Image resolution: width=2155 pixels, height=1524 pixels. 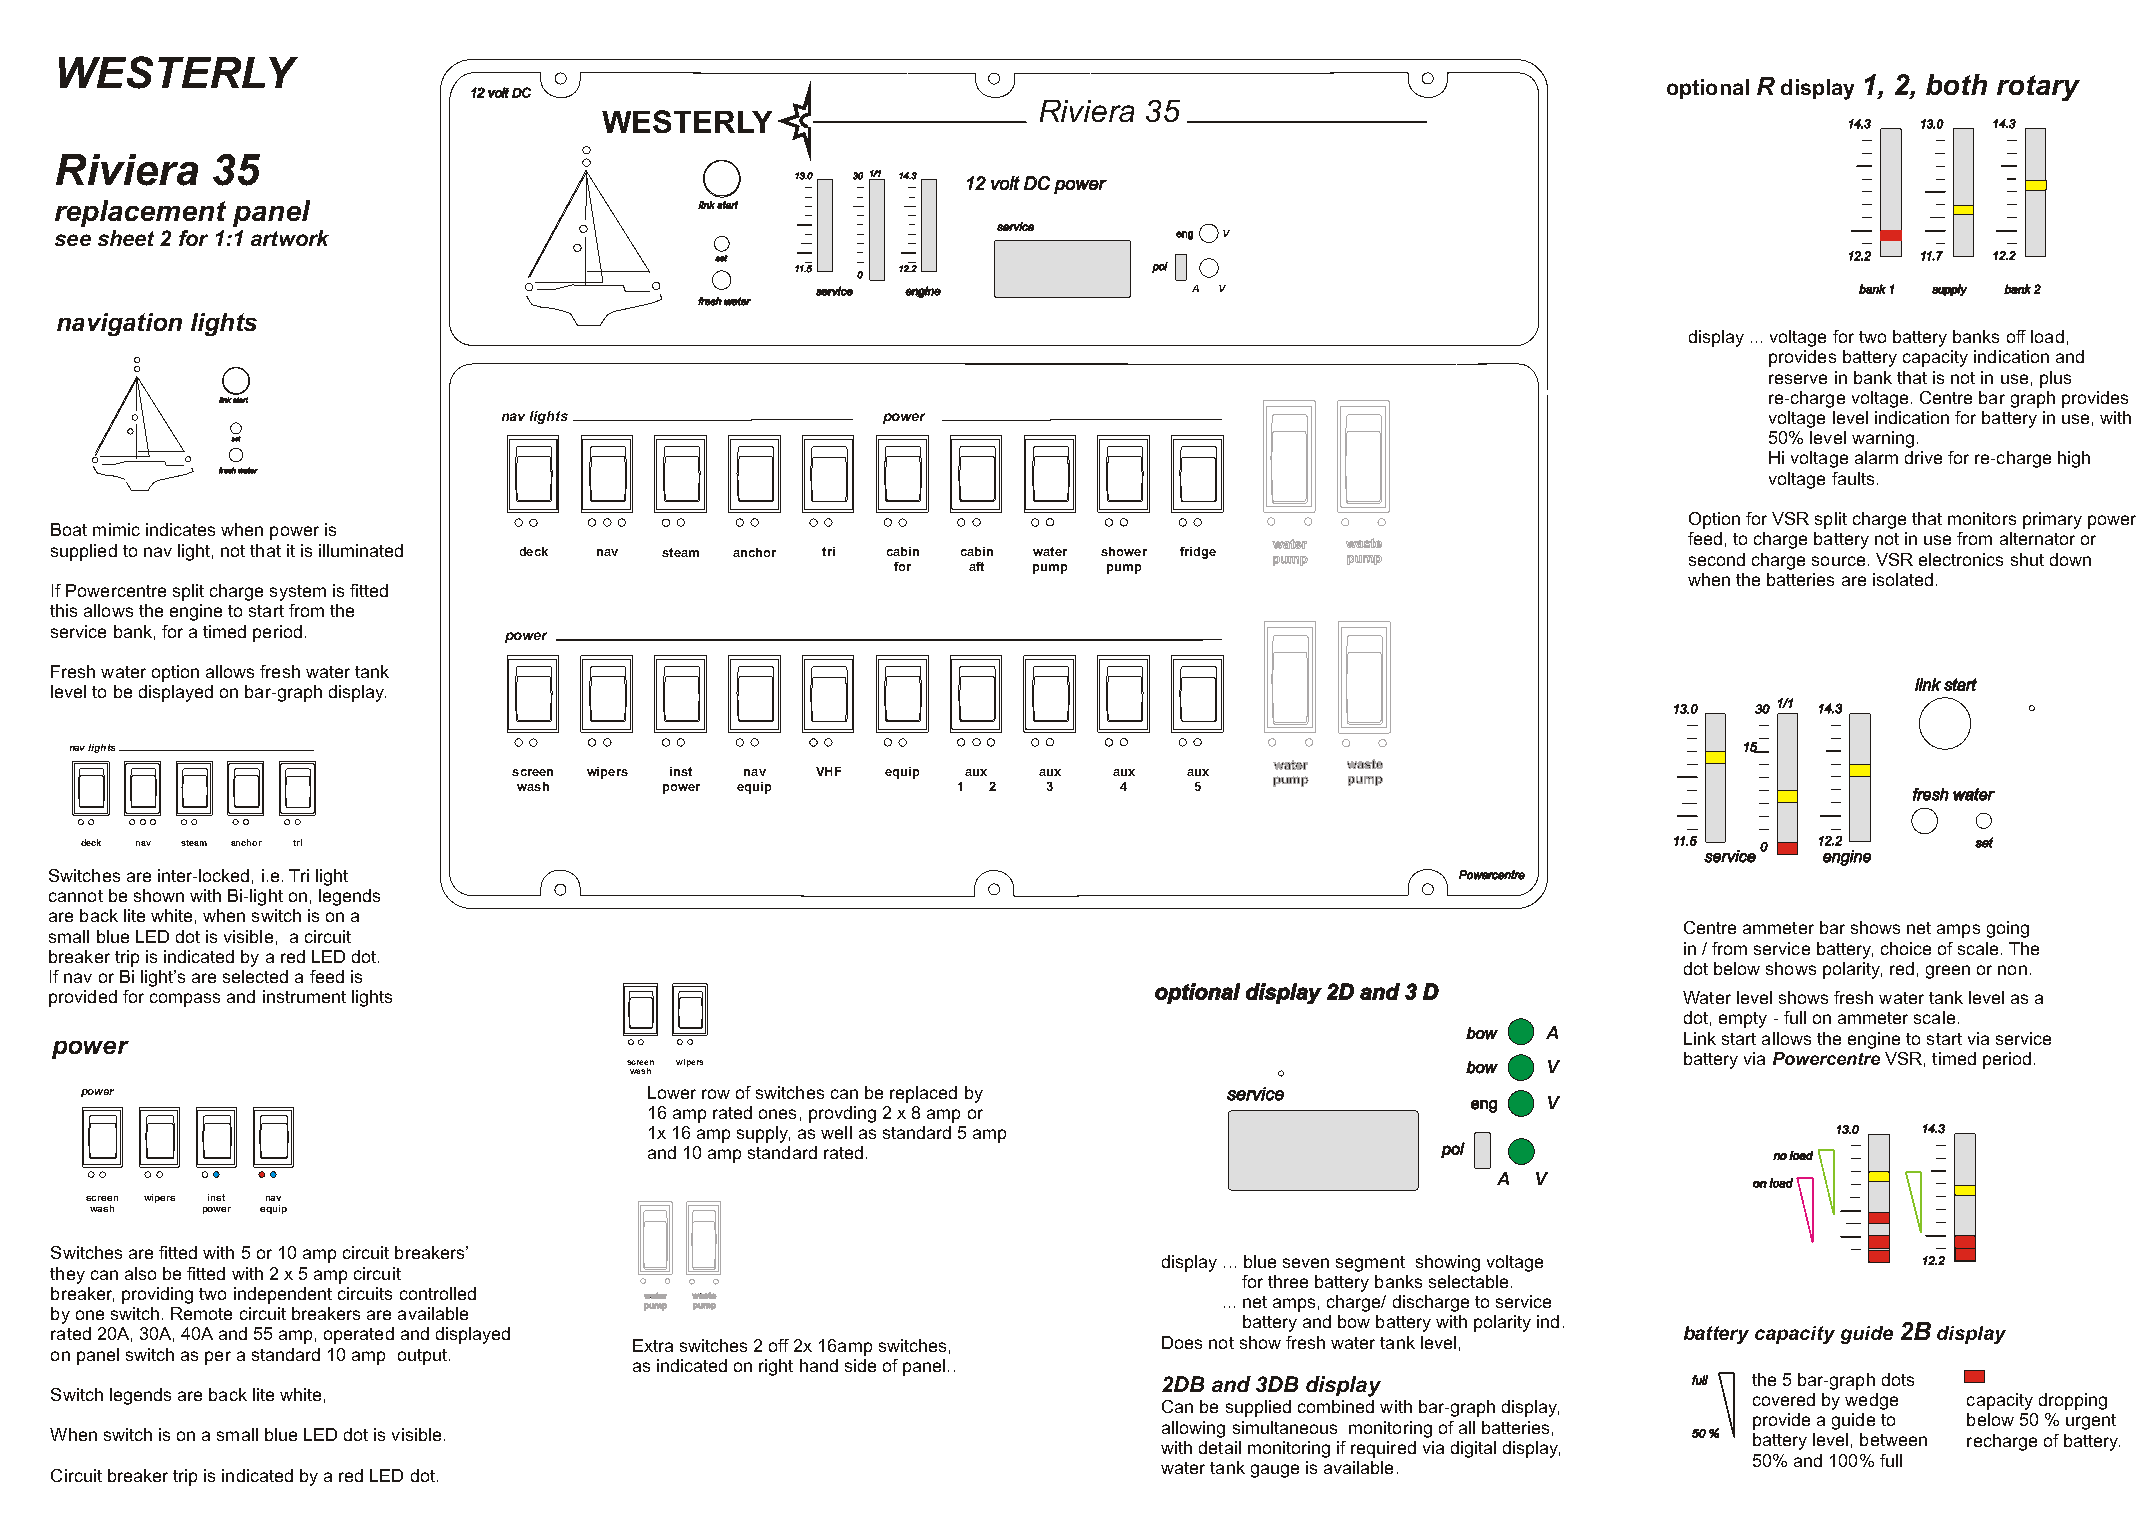 What do you see at coordinates (1838, 561) in the screenshot?
I see `source` at bounding box center [1838, 561].
